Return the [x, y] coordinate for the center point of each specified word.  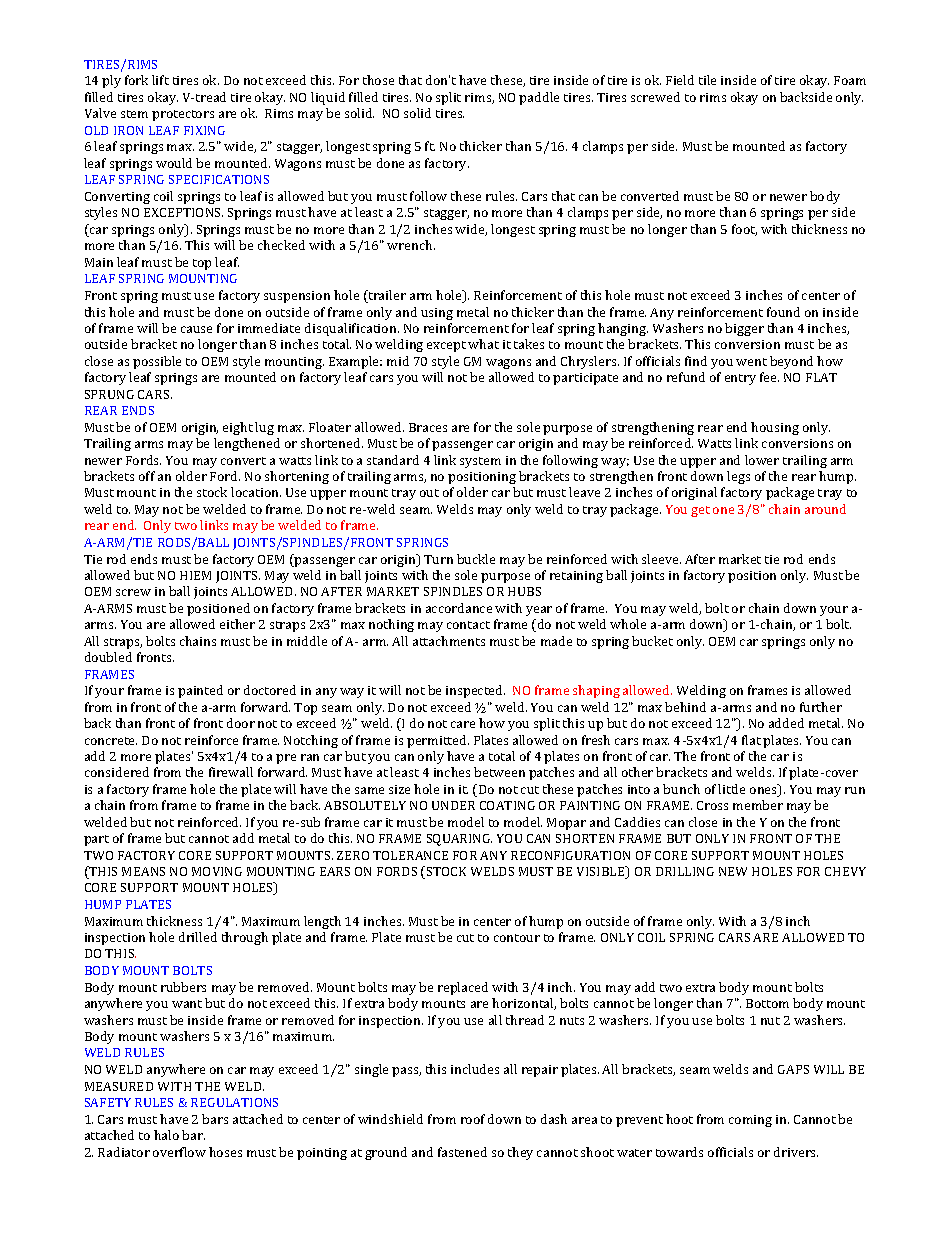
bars [215, 1119]
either [237, 624]
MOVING [217, 871]
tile [707, 80]
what [483, 344]
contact [468, 625]
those [378, 80]
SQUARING [459, 840]
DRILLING [685, 871]
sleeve [661, 559]
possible [157, 362]
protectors [183, 115]
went [751, 362]
